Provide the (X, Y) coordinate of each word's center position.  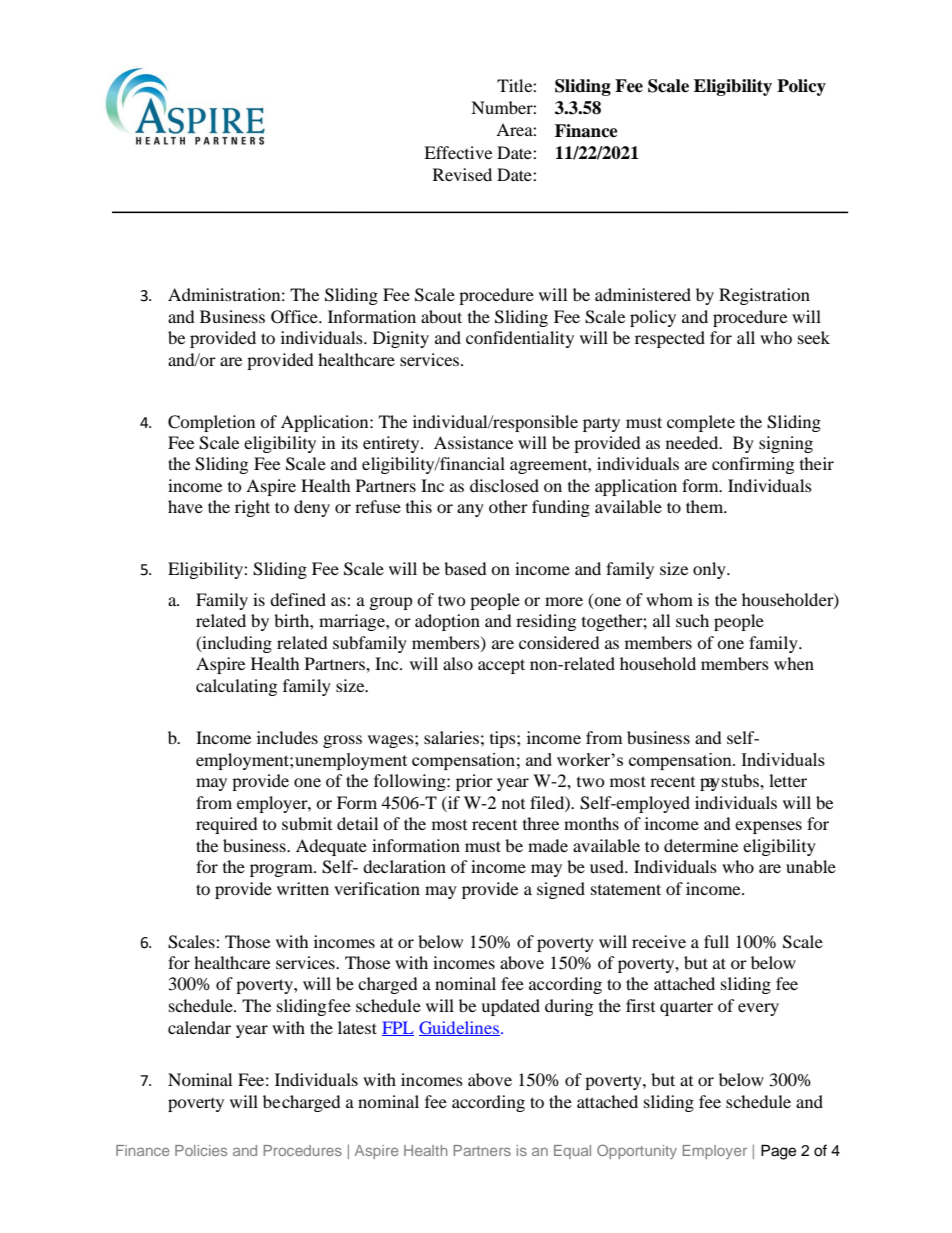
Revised (462, 174)
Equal (572, 1152)
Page (778, 1152)
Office (295, 317)
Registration (764, 296)
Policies (201, 1150)
